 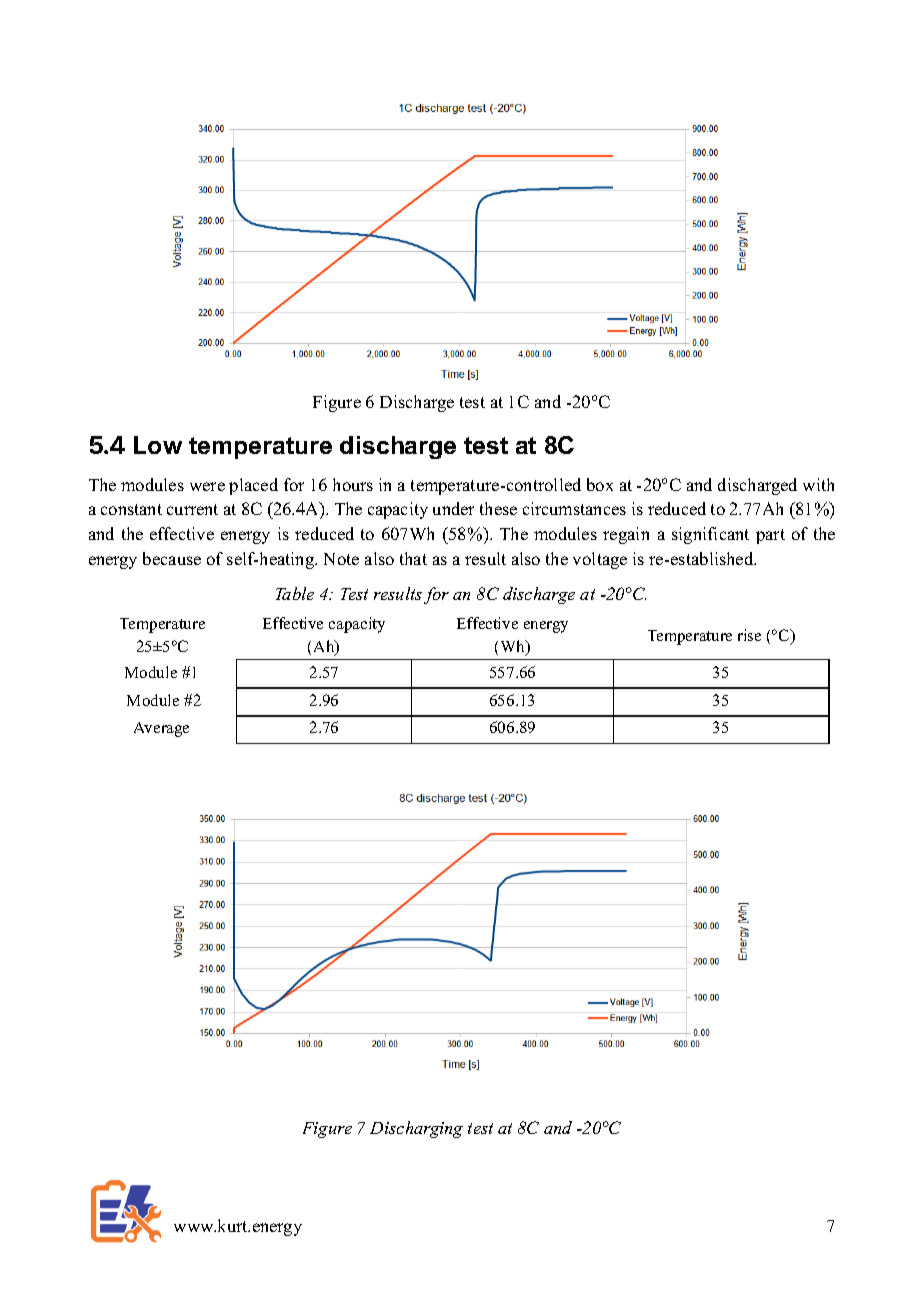 What do you see at coordinates (818, 484) in the page?
I see `with` at bounding box center [818, 484].
